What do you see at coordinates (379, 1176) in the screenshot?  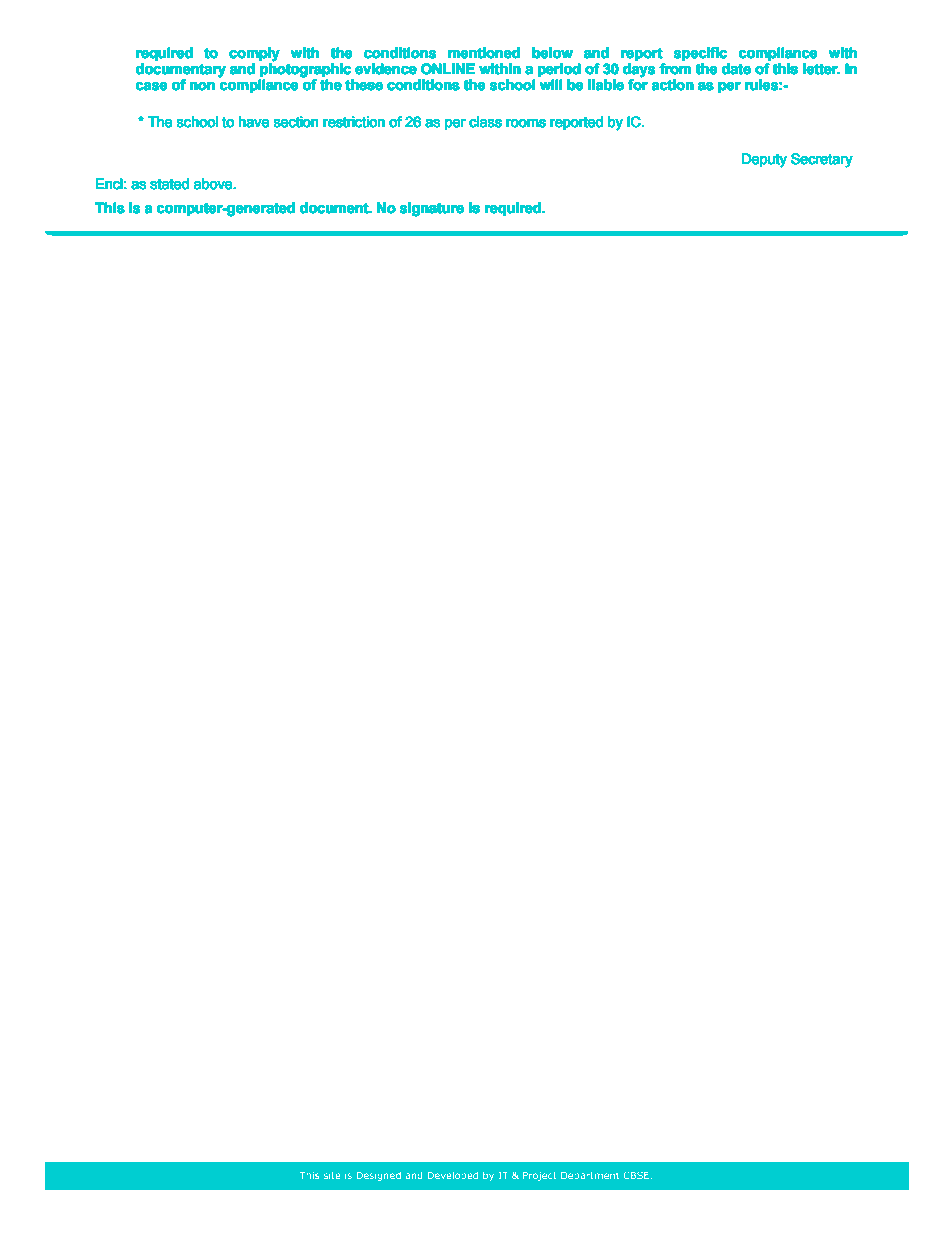 I see `Designed` at bounding box center [379, 1176].
